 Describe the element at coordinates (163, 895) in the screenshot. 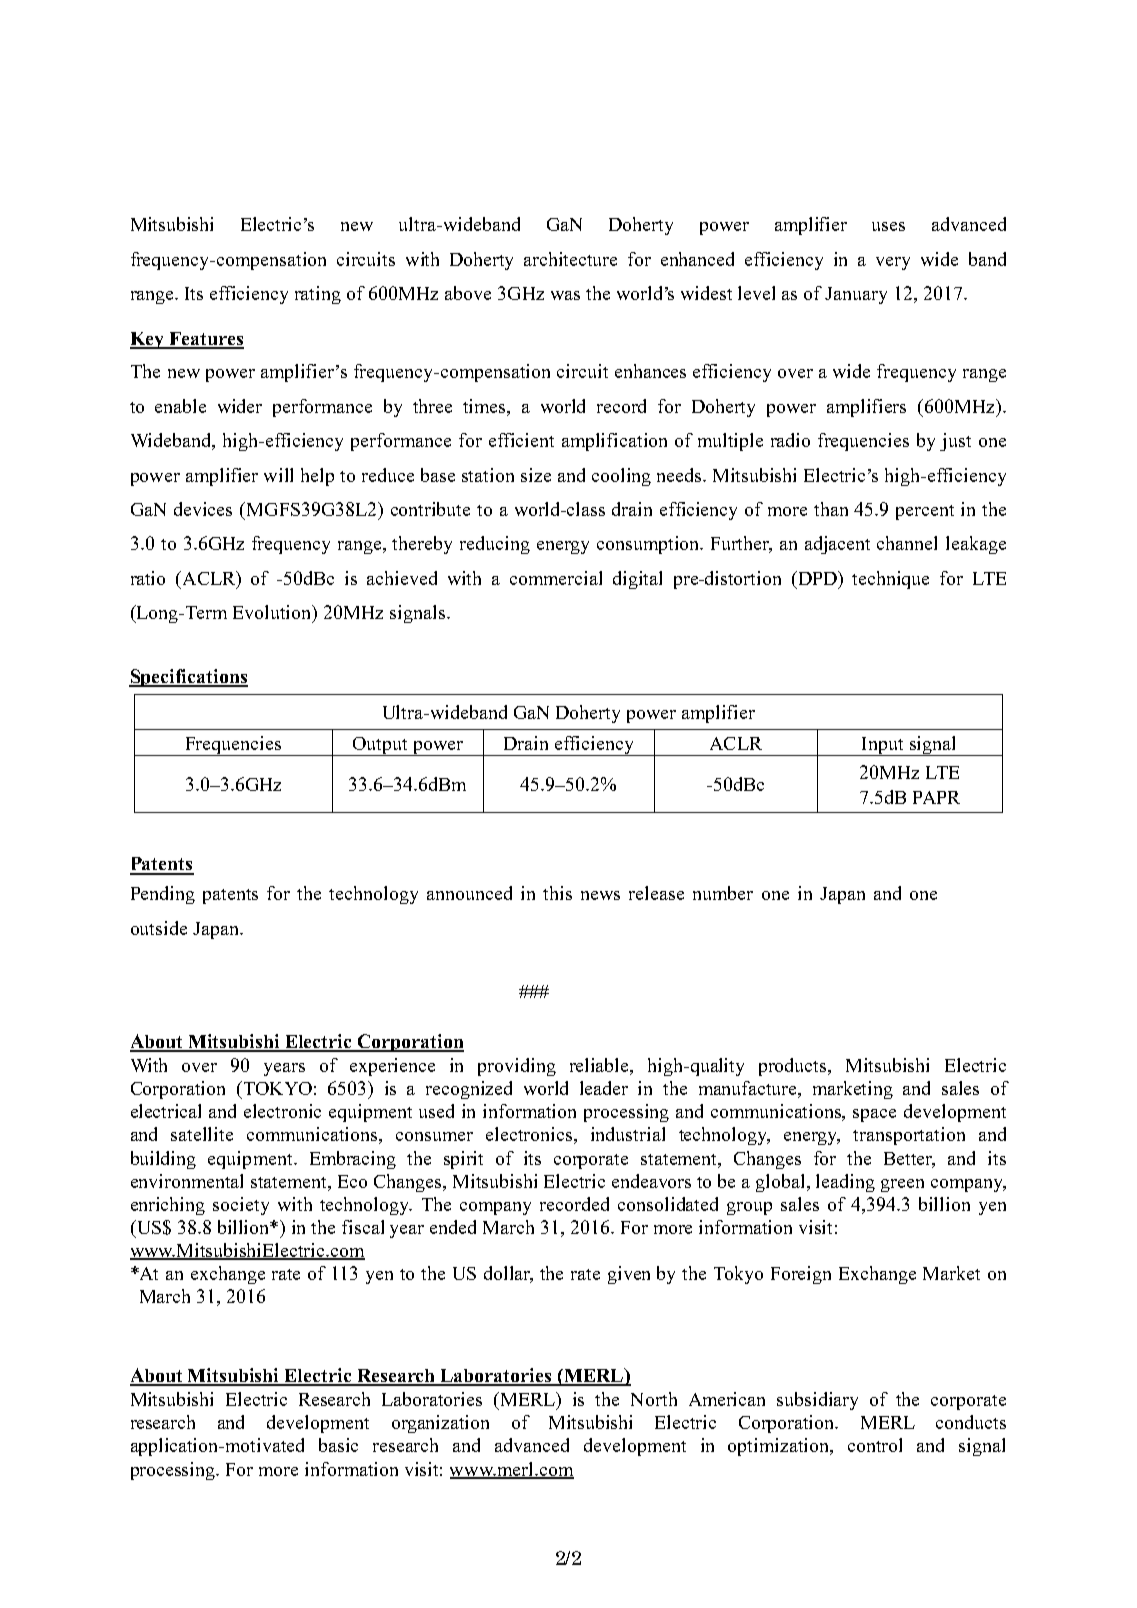

I see `Pending` at that location.
